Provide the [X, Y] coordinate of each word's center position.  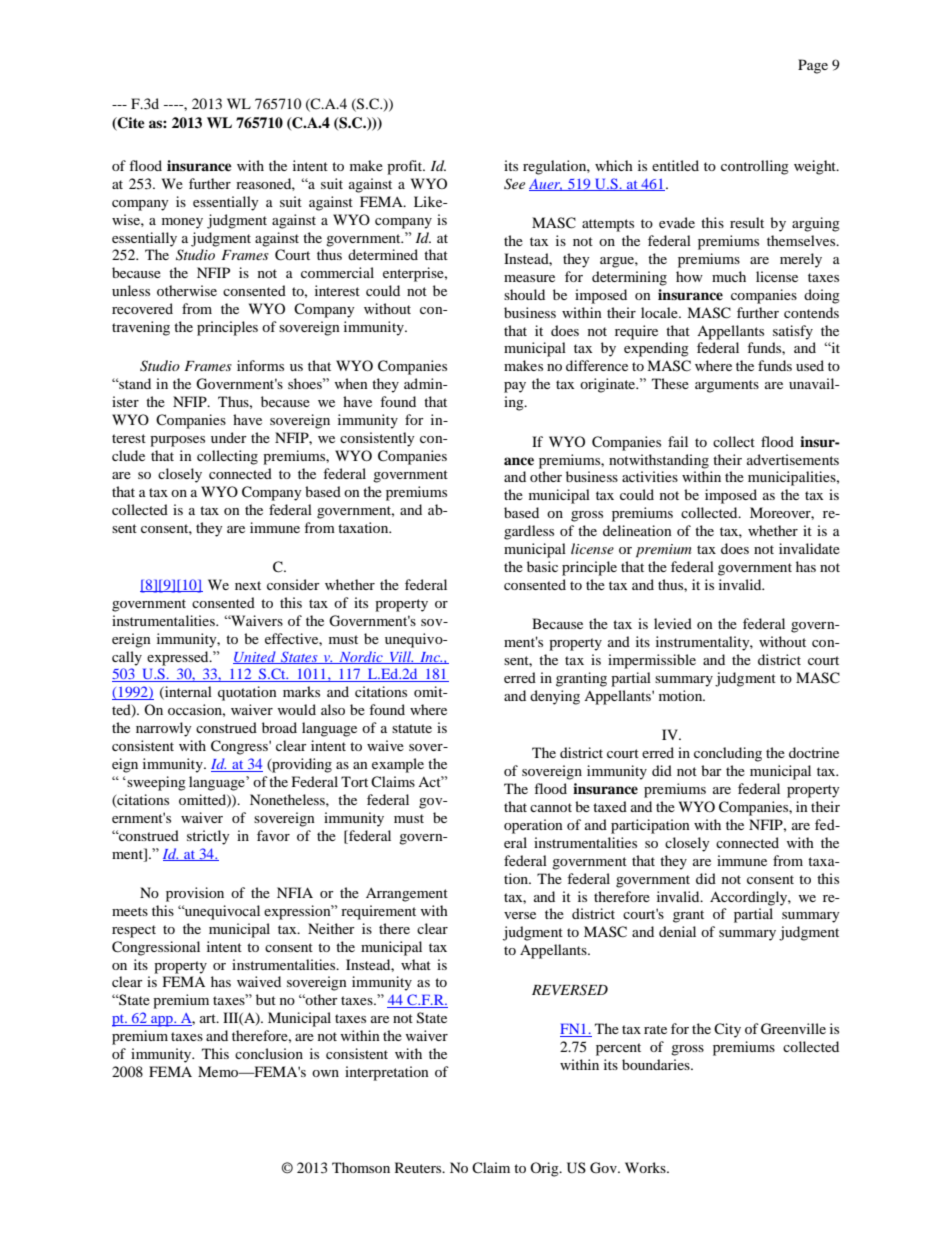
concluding [728, 754]
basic [542, 566]
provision [195, 894]
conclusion [269, 1053]
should [524, 294]
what [416, 964]
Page [813, 66]
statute [412, 728]
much [729, 276]
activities [650, 476]
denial [677, 931]
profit [406, 167]
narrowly [164, 729]
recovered [142, 308]
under [229, 437]
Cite [130, 124]
